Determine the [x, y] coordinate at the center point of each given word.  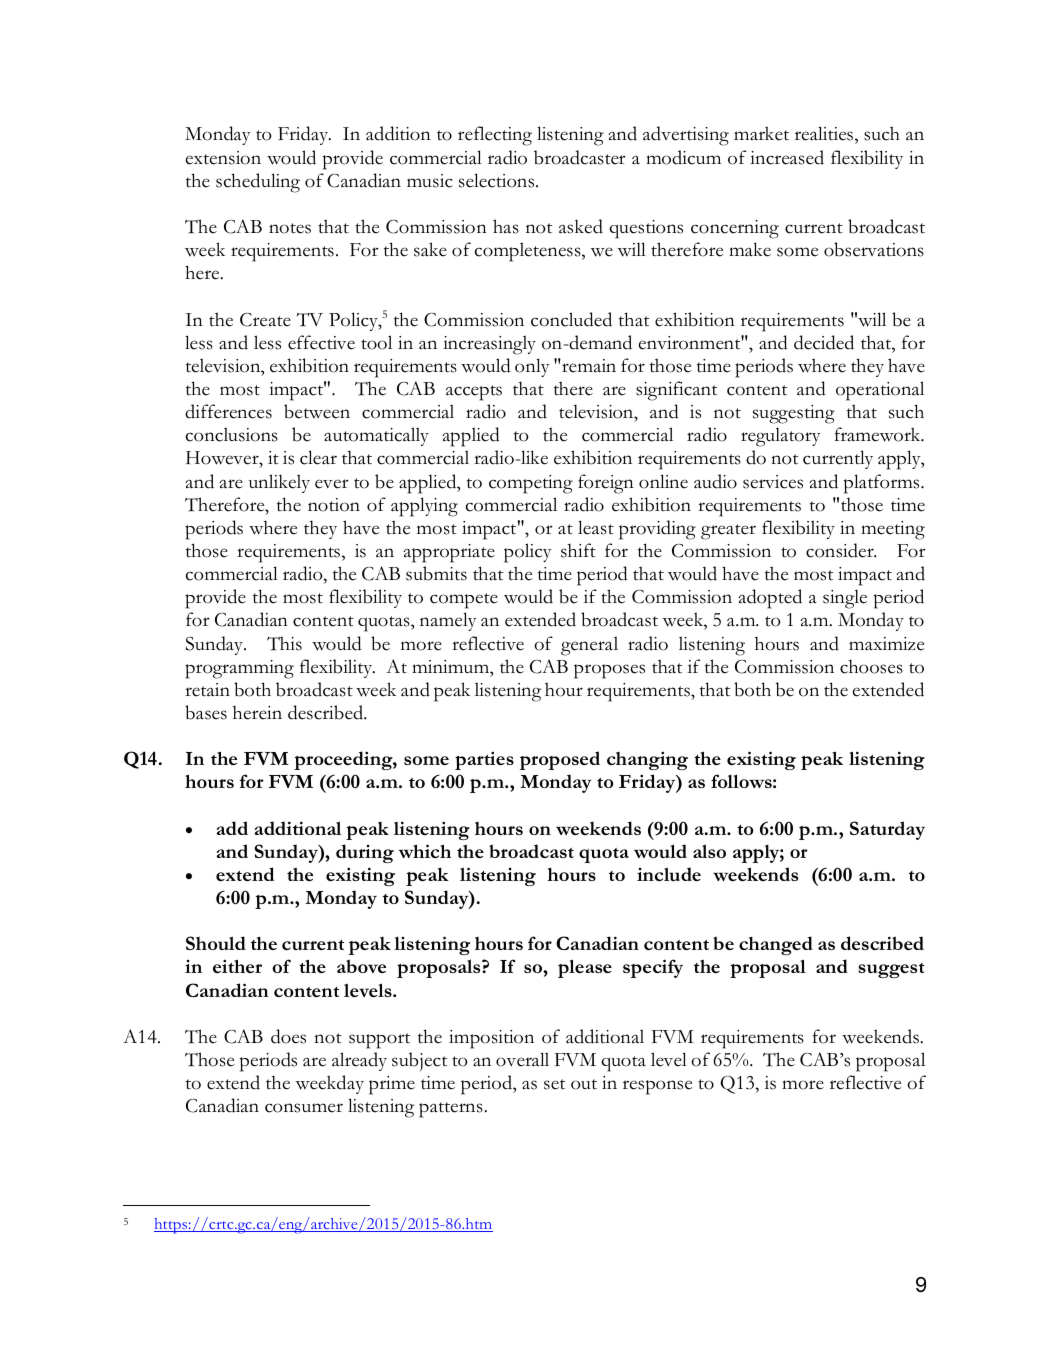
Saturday [887, 830]
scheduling [258, 183]
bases [206, 712]
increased [787, 157]
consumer [304, 1108]
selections [498, 180]
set [554, 1084]
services [773, 482]
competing [531, 484]
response [657, 1087]
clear [318, 457]
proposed [560, 760]
